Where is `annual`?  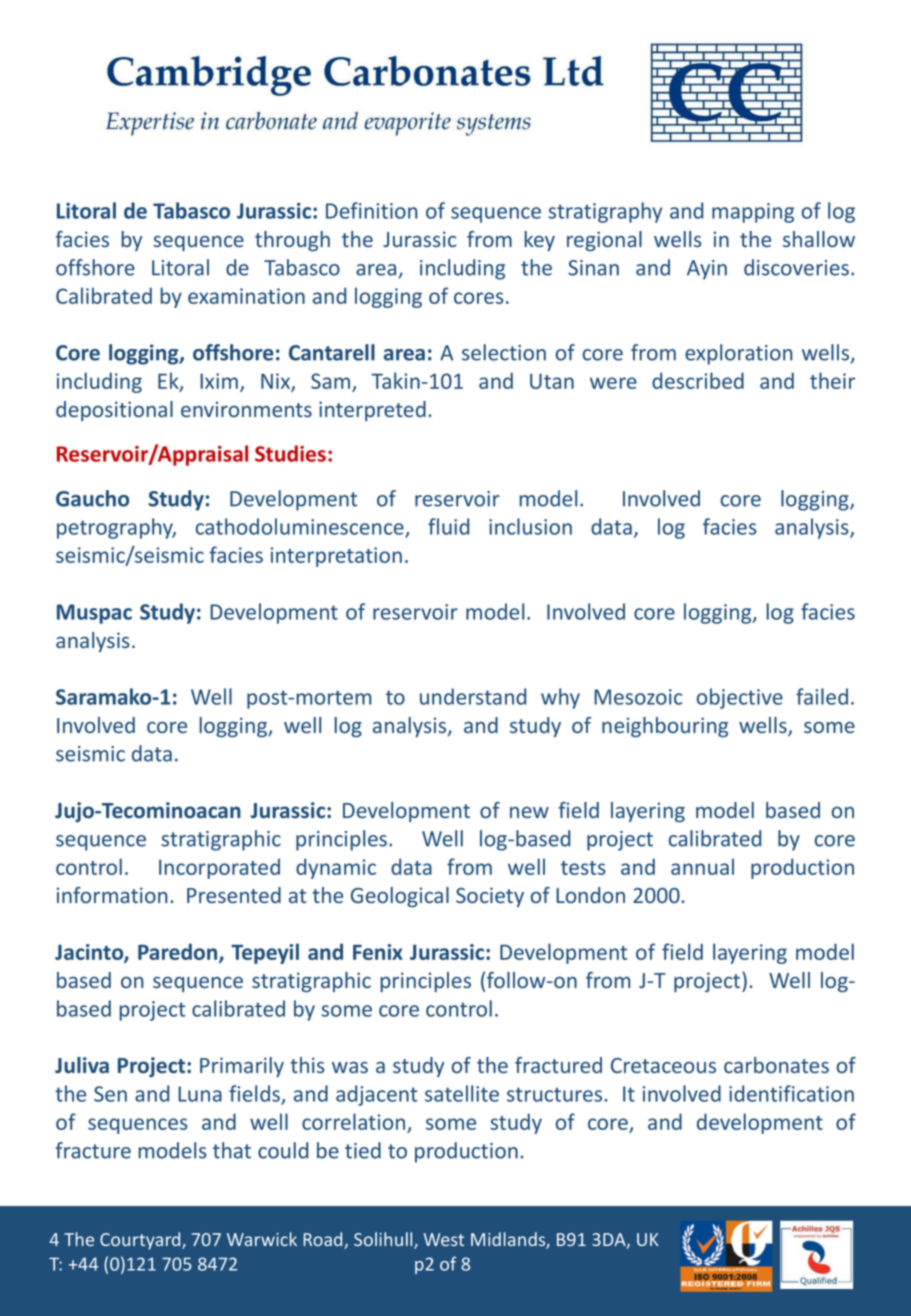 annual is located at coordinates (702, 866).
